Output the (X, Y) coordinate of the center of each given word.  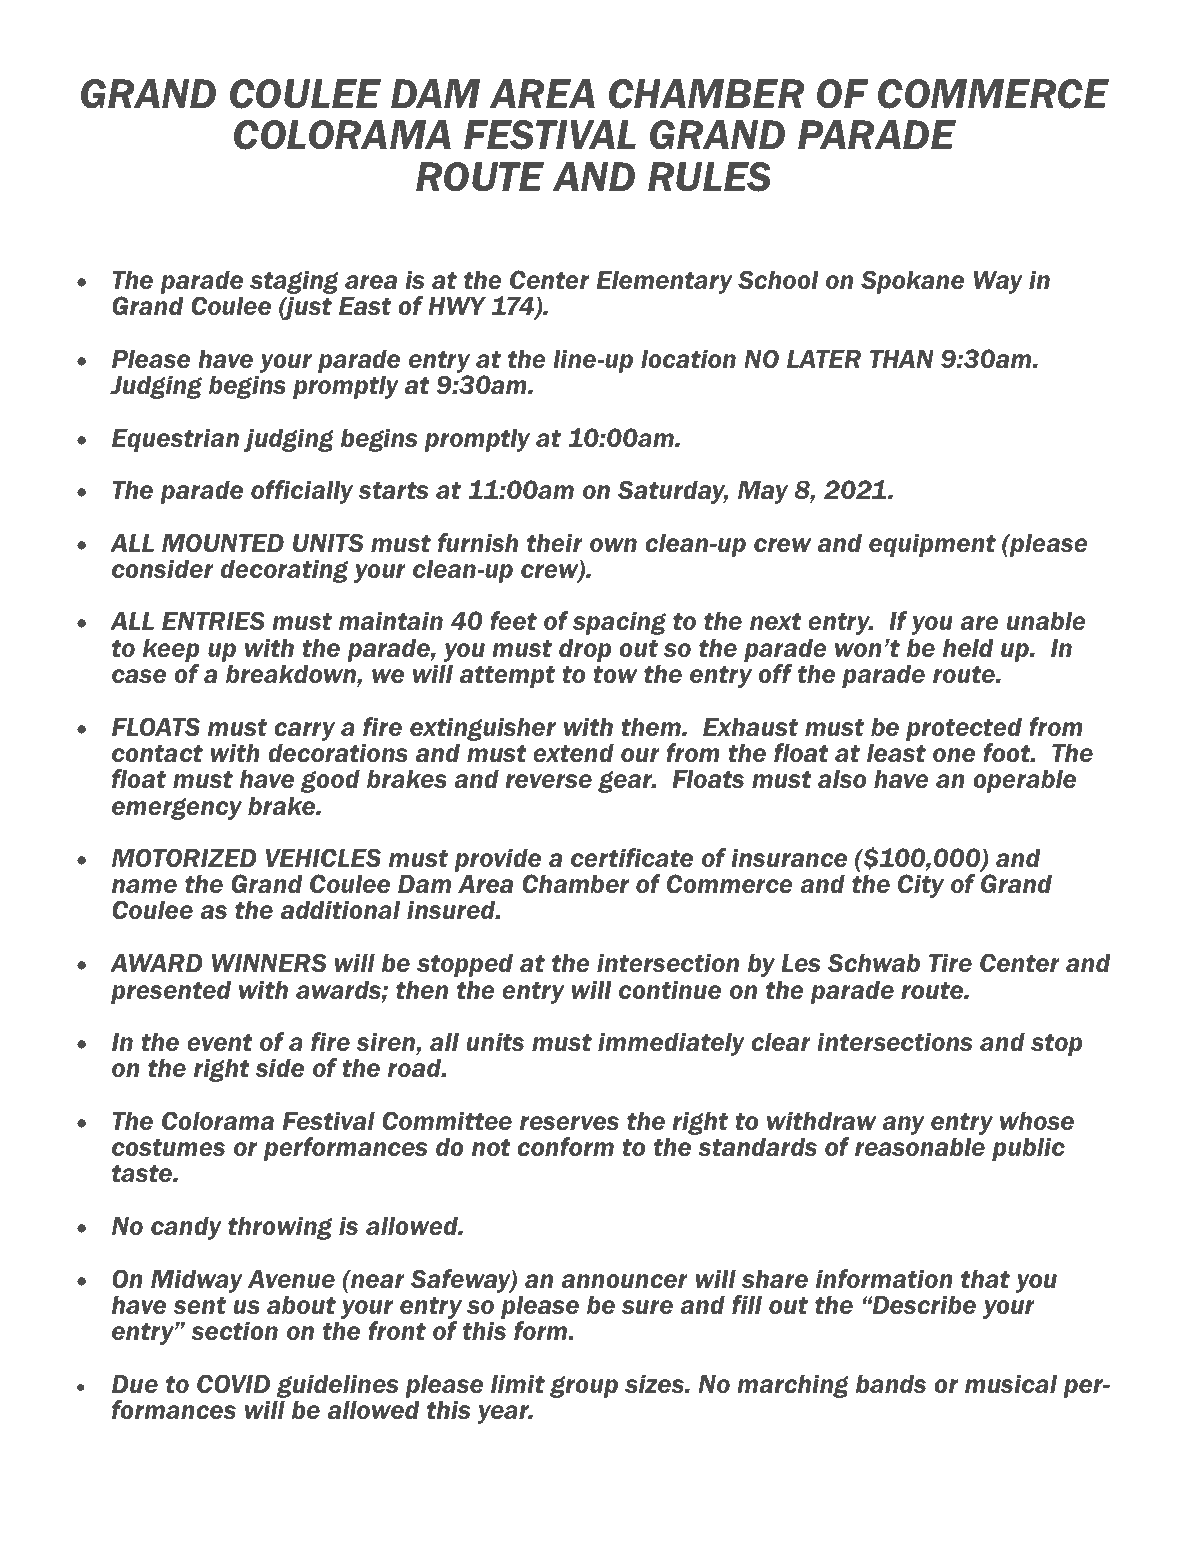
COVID (233, 1384)
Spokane (912, 282)
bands (891, 1384)
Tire (950, 963)
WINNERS (269, 963)
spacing (619, 623)
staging (294, 283)
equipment (932, 545)
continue (670, 990)
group (584, 1387)
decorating (284, 571)
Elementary (664, 282)
